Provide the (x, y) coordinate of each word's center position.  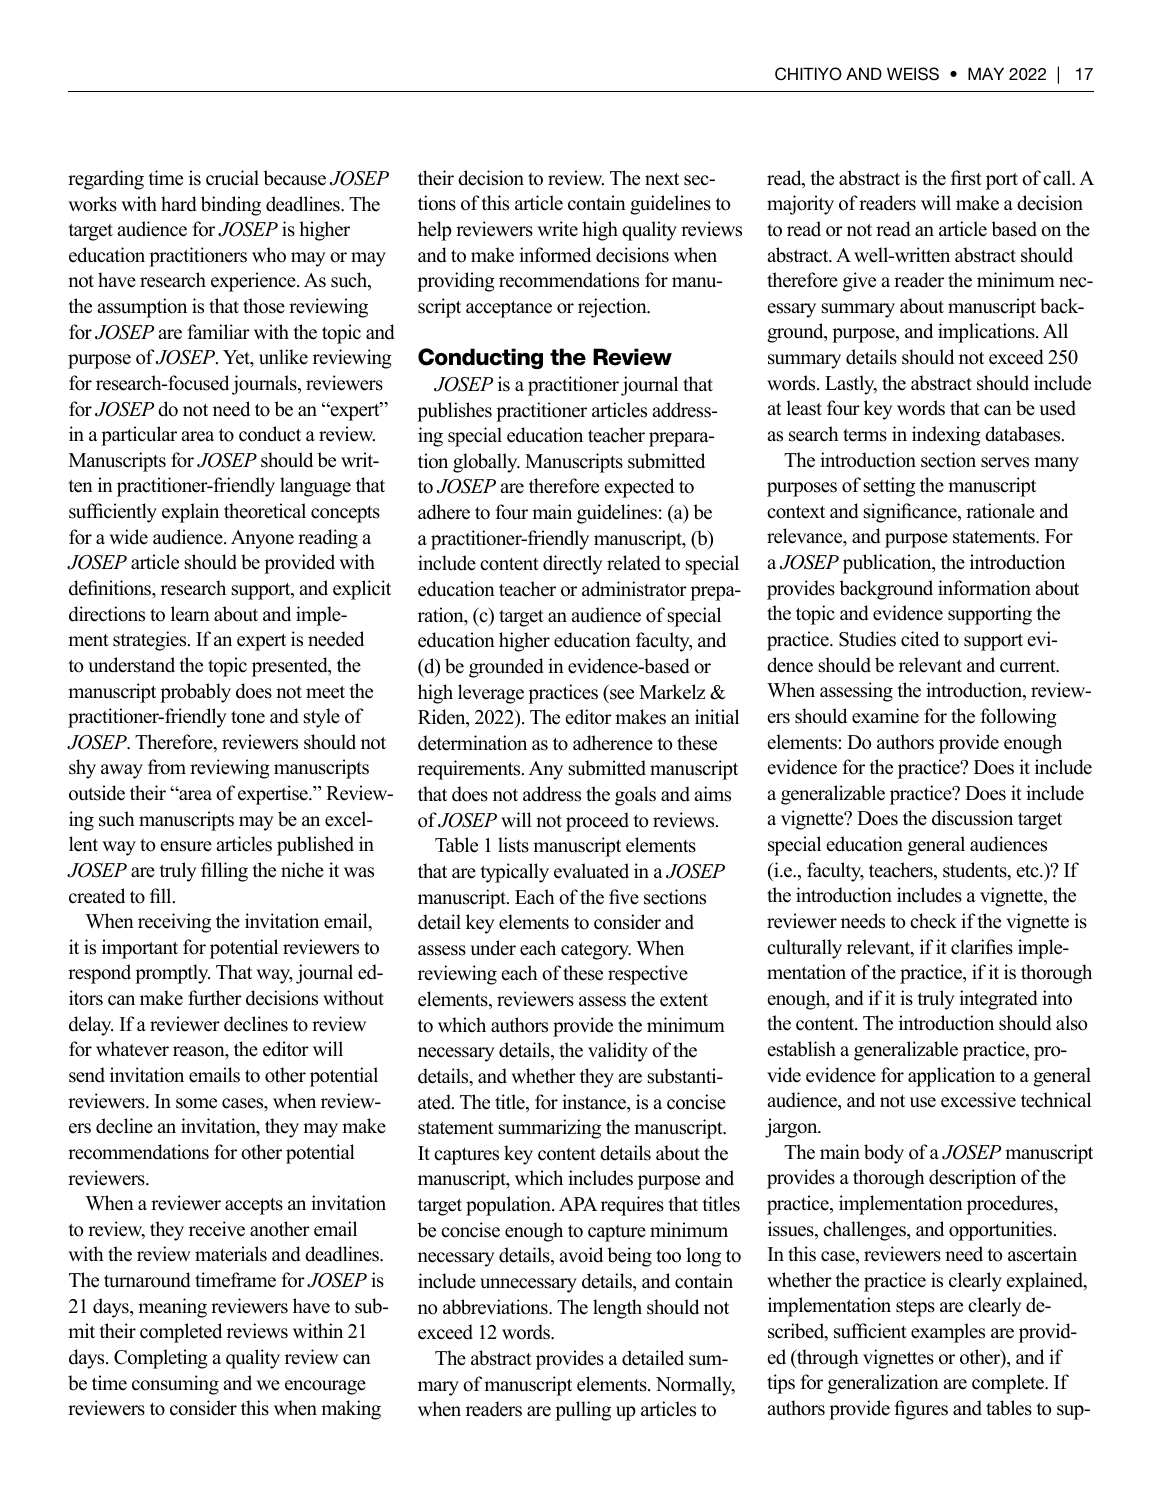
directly (573, 565)
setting (889, 487)
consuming (175, 1385)
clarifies (982, 947)
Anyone (262, 539)
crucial (232, 178)
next (662, 179)
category (596, 951)
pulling (583, 1411)
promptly (172, 974)
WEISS (913, 74)
